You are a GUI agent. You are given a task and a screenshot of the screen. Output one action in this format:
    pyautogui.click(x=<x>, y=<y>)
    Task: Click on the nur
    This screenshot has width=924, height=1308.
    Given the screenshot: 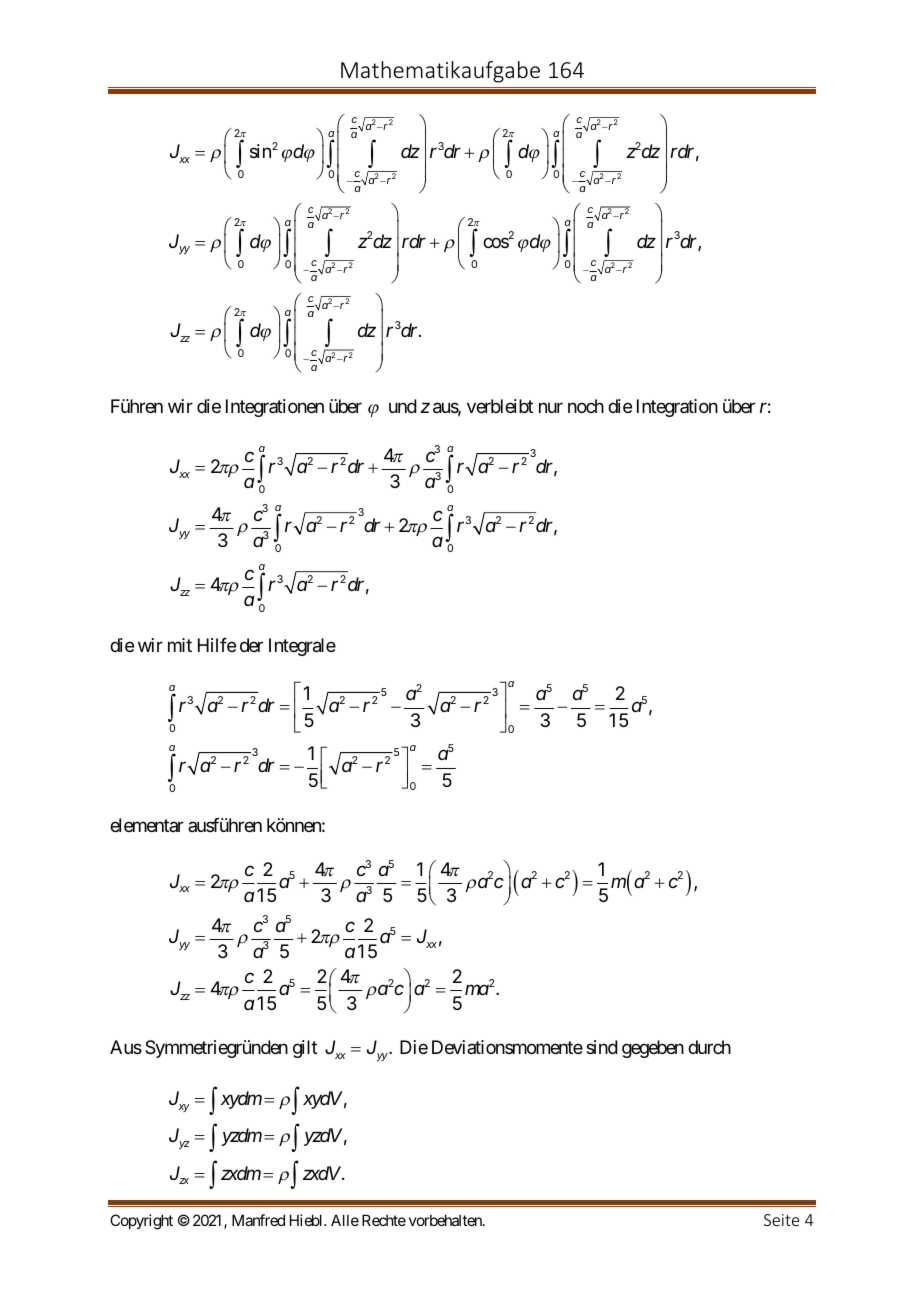 What is the action you would take?
    pyautogui.click(x=551, y=407)
